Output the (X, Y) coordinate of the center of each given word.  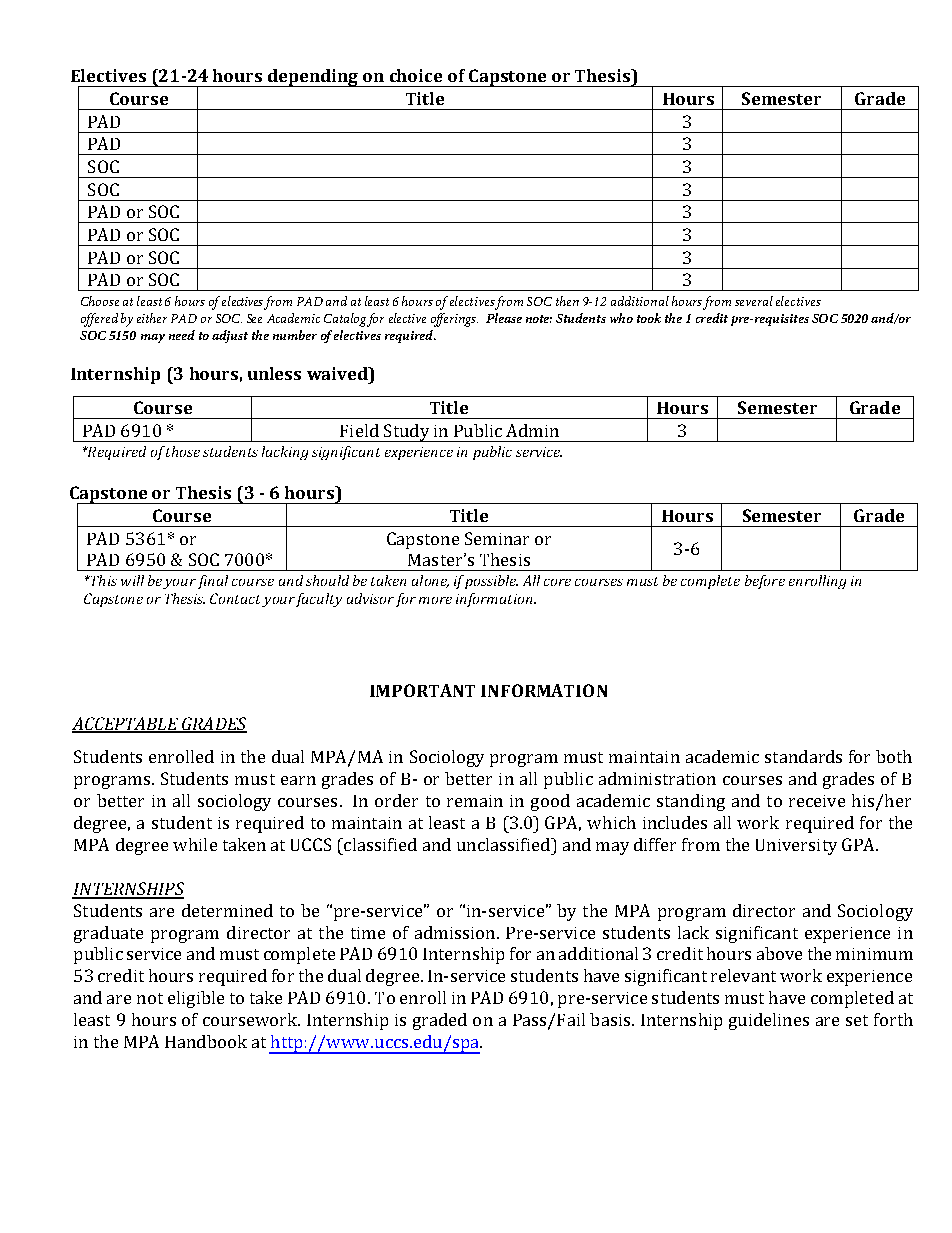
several (754, 301)
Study (406, 433)
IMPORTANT (422, 690)
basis (611, 1019)
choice (416, 75)
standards (803, 756)
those (183, 451)
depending (313, 78)
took (649, 318)
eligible (196, 999)
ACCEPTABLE (126, 724)
